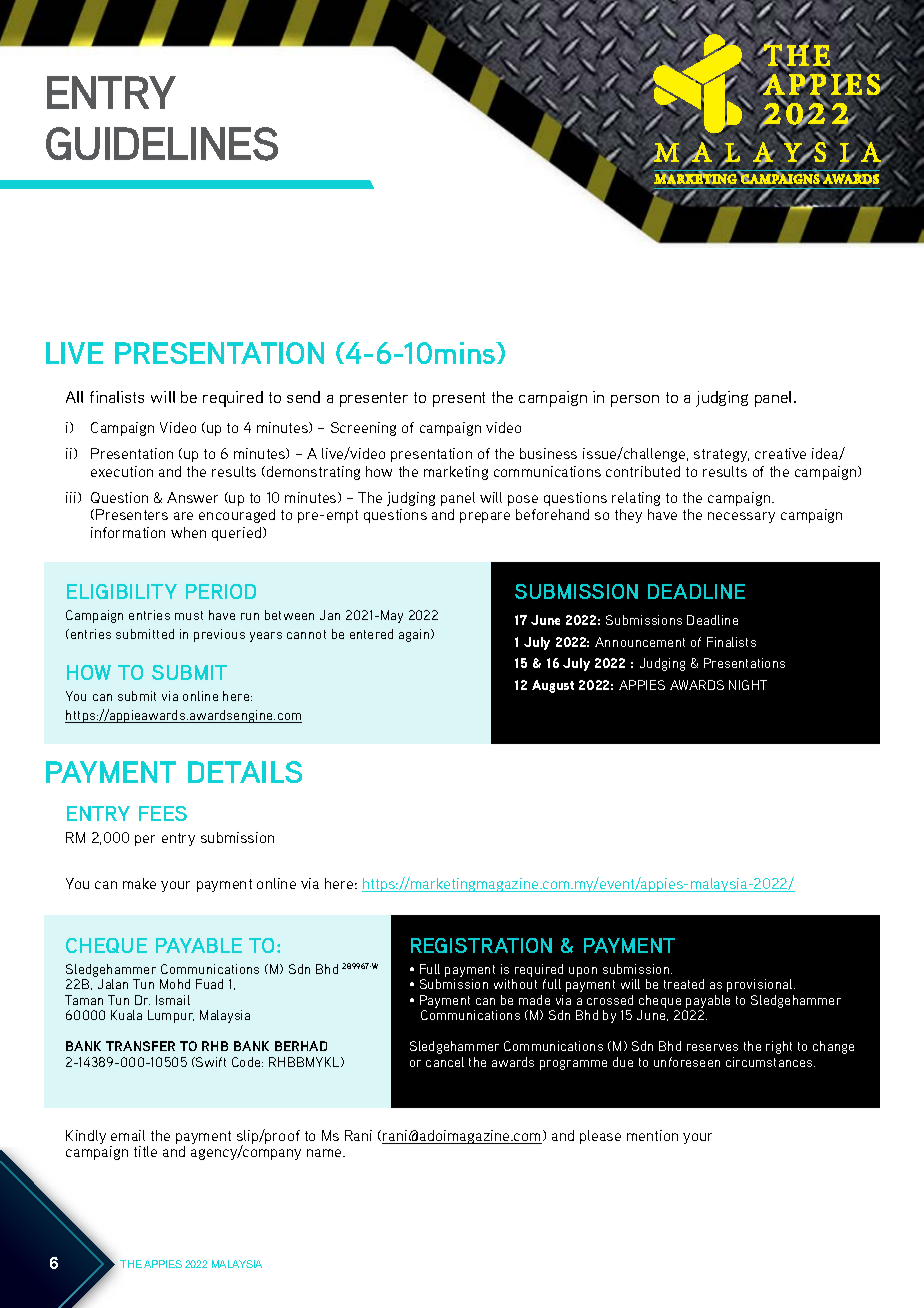 Image resolution: width=924 pixels, height=1308 pixels. Describe the element at coordinates (415, 635) in the screenshot. I see `again` at that location.
